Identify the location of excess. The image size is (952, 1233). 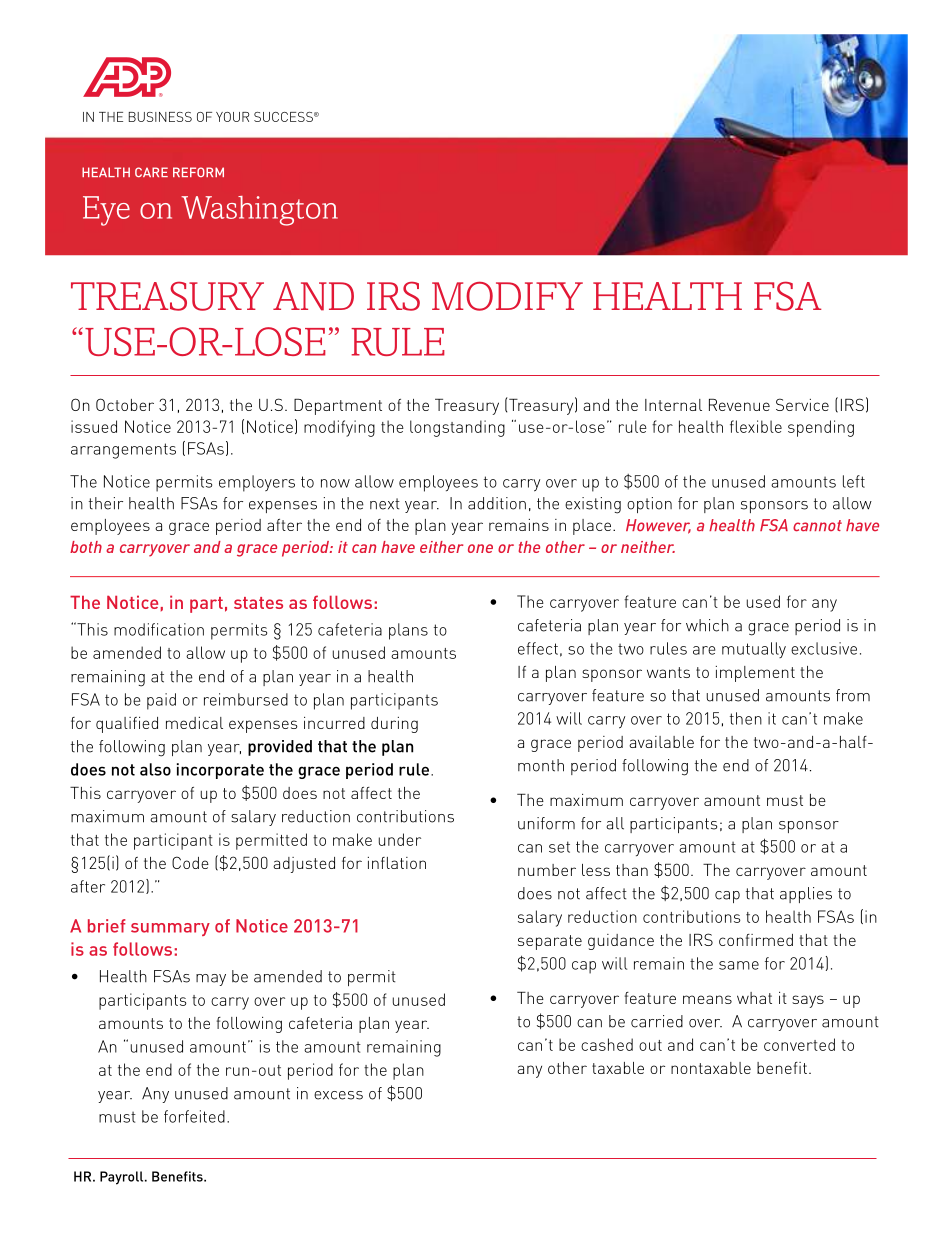
(338, 1095).
